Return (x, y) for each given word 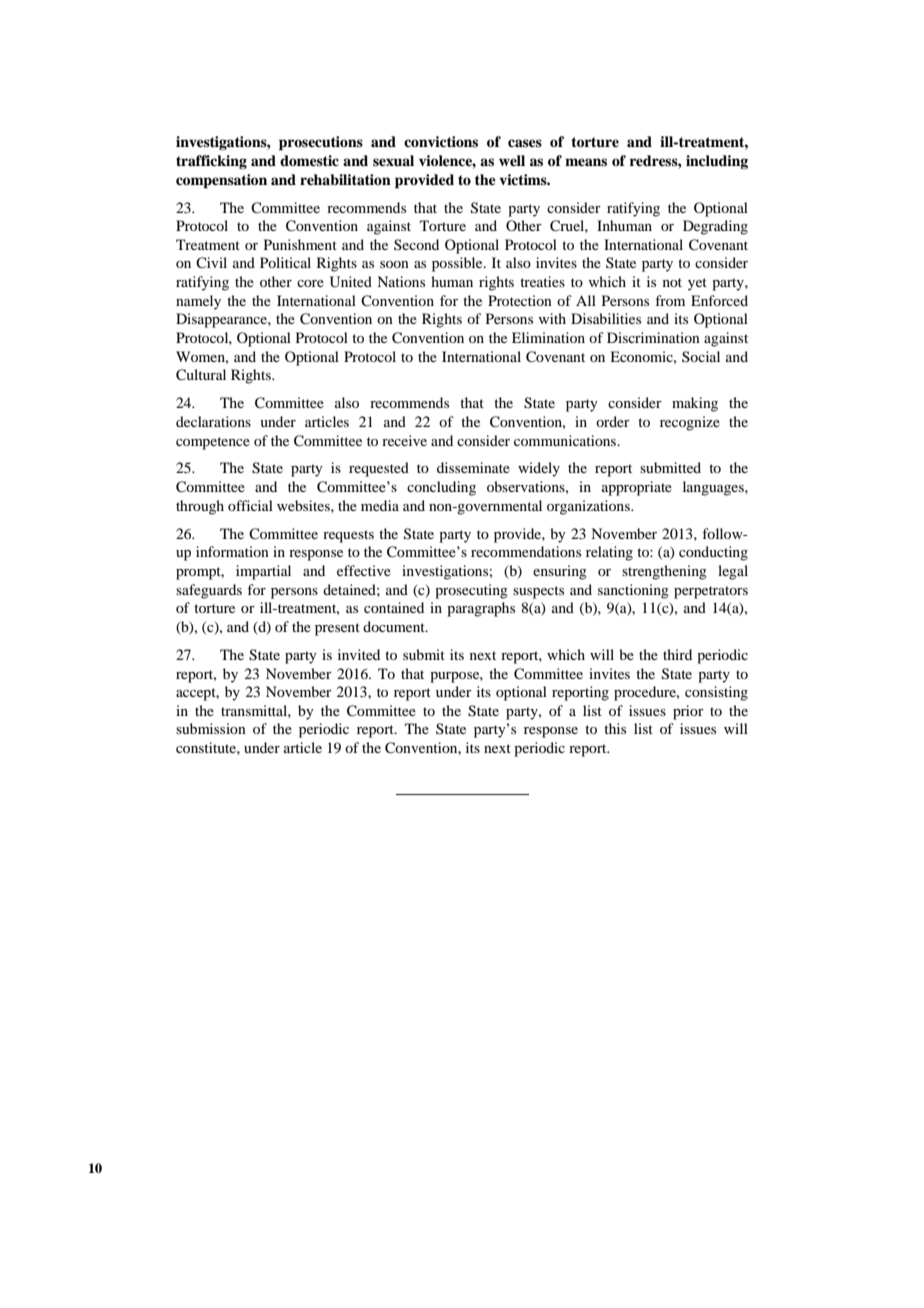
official (250, 505)
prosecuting (471, 591)
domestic (309, 160)
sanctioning (633, 591)
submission (211, 728)
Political (285, 262)
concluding (441, 488)
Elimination (548, 337)
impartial (263, 572)
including (717, 162)
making (695, 404)
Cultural (201, 375)
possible (458, 264)
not (672, 282)
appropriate (637, 488)
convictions (441, 141)
